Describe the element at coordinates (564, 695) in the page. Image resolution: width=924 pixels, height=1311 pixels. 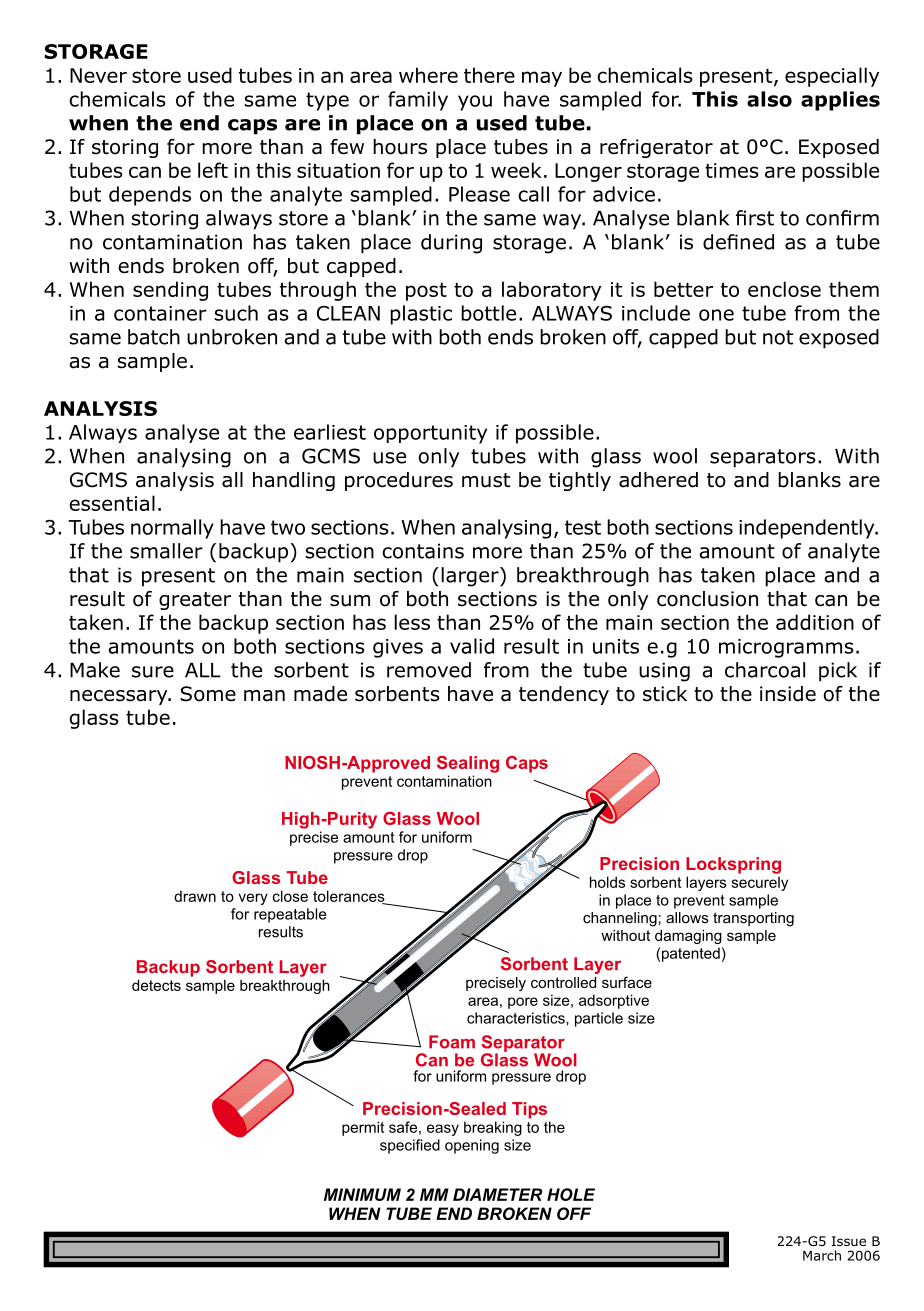
I see `tendency` at that location.
